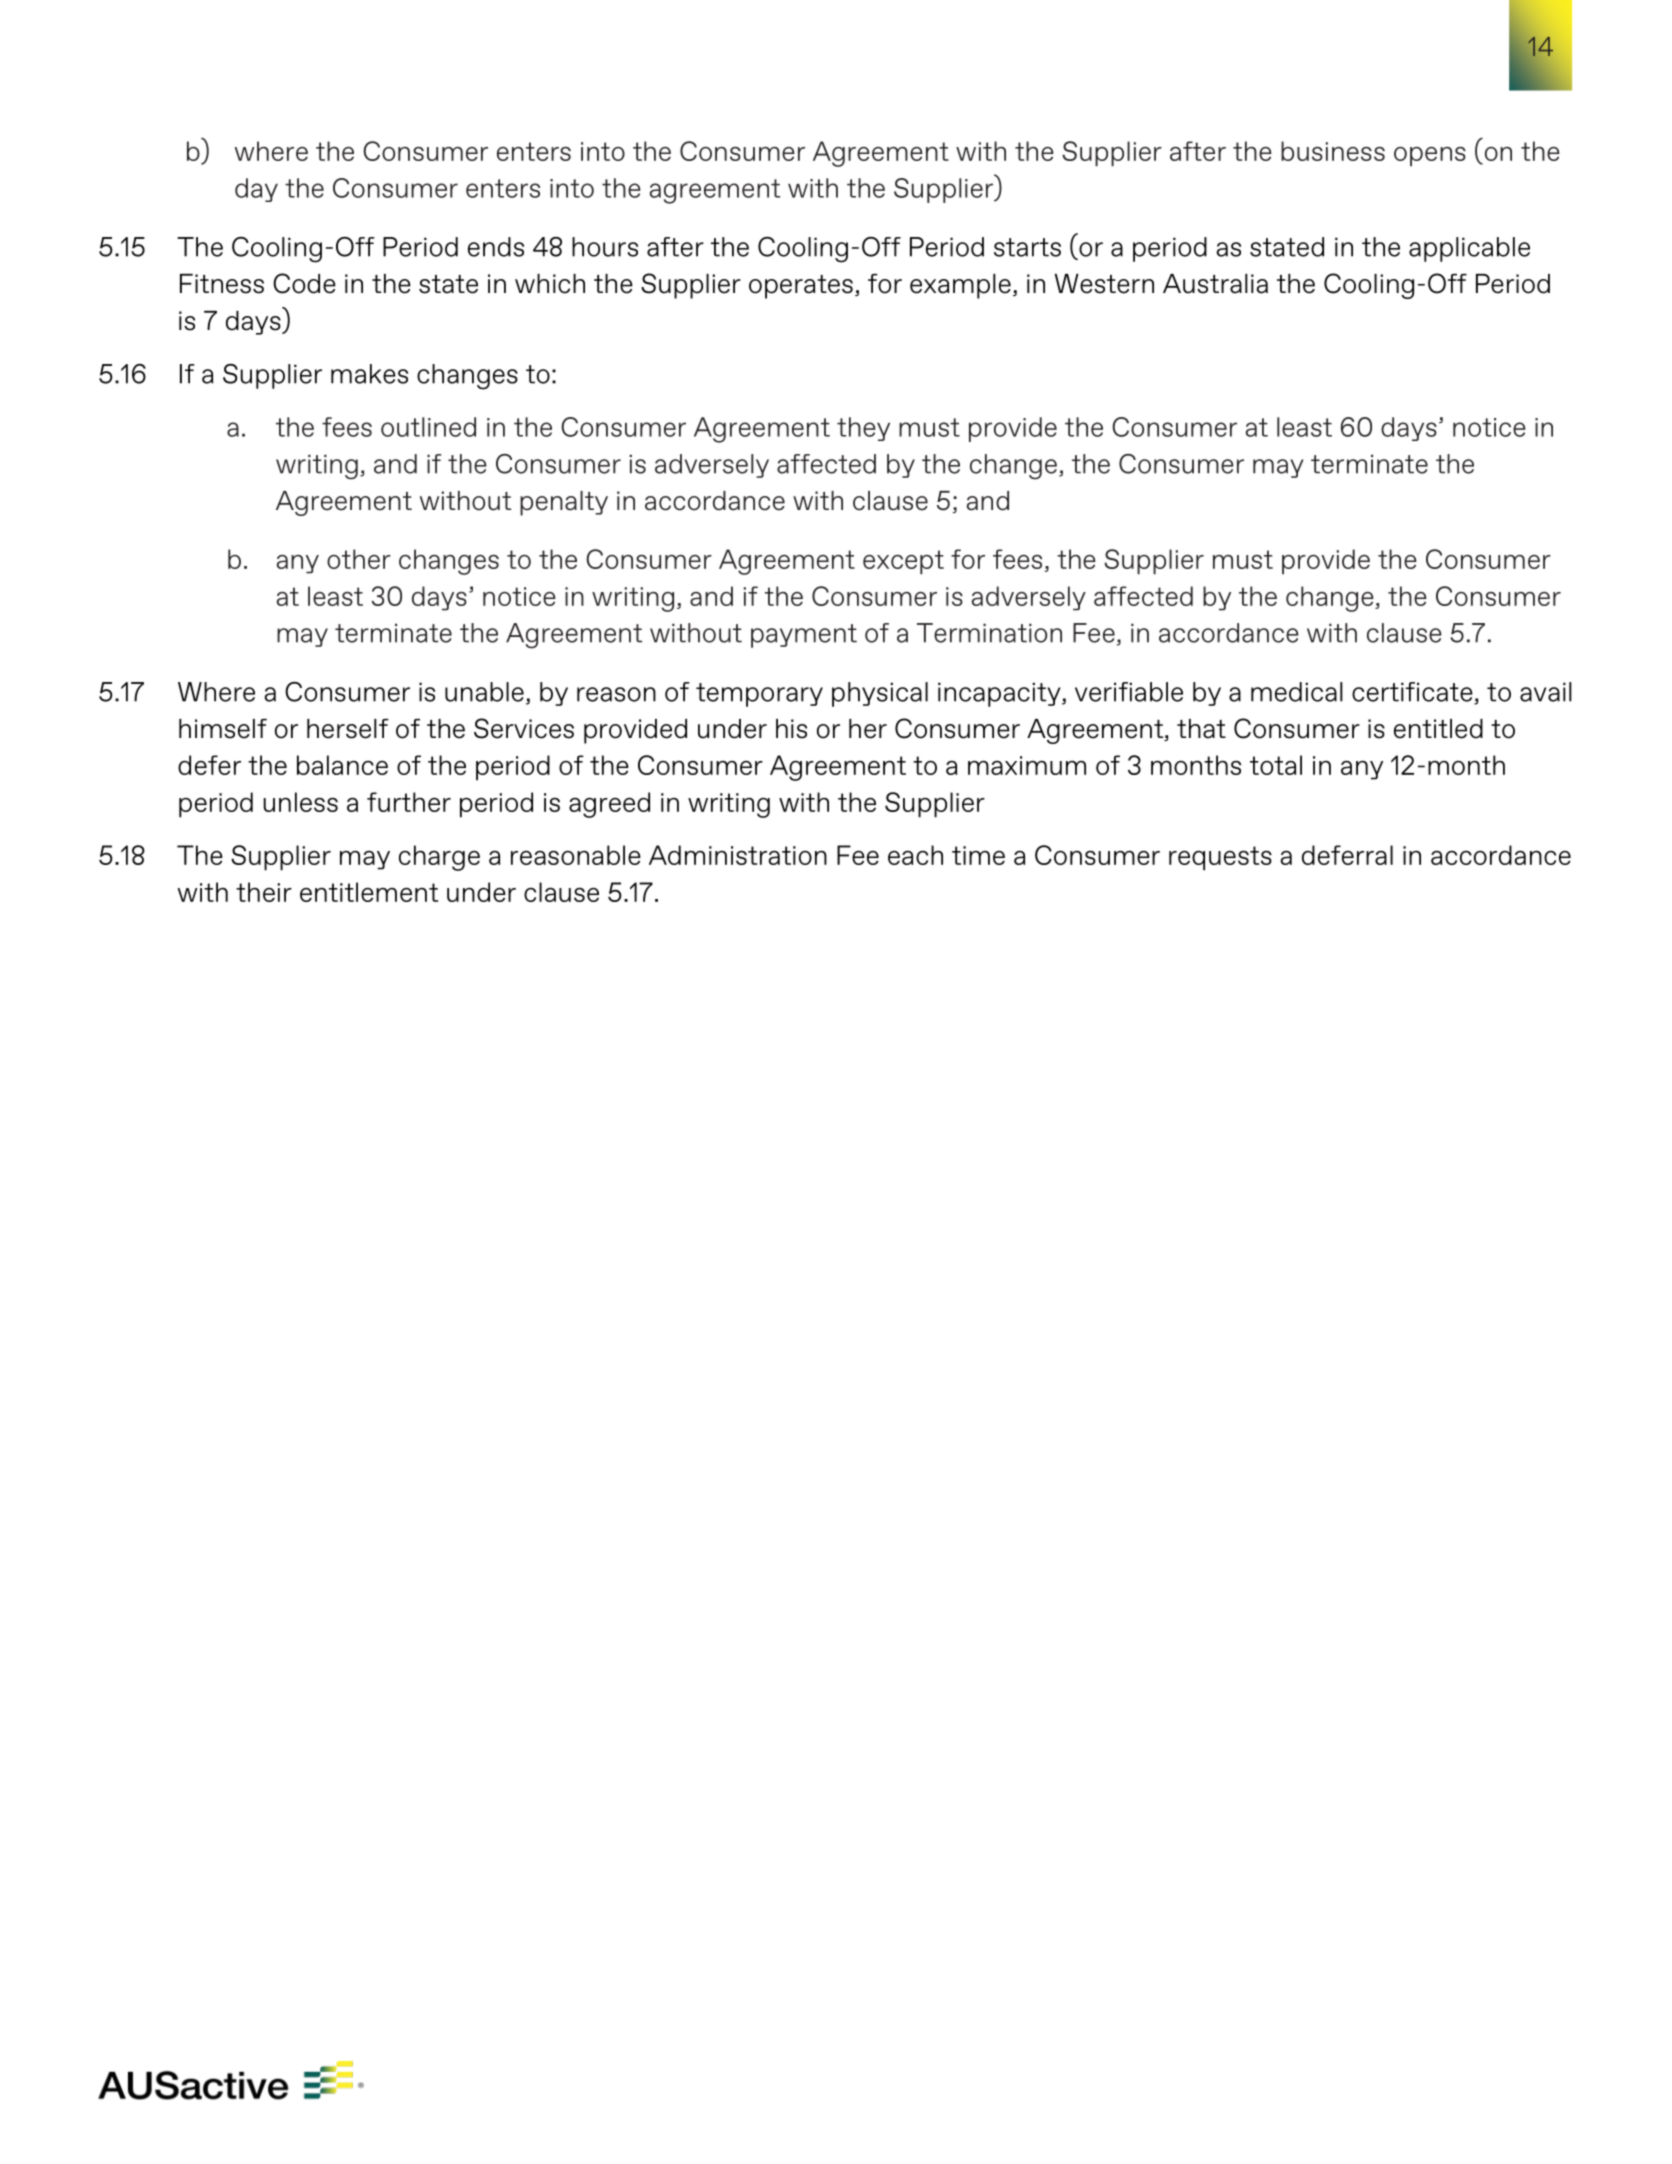 This document has width=1672, height=2164. I want to click on except, so click(903, 562).
